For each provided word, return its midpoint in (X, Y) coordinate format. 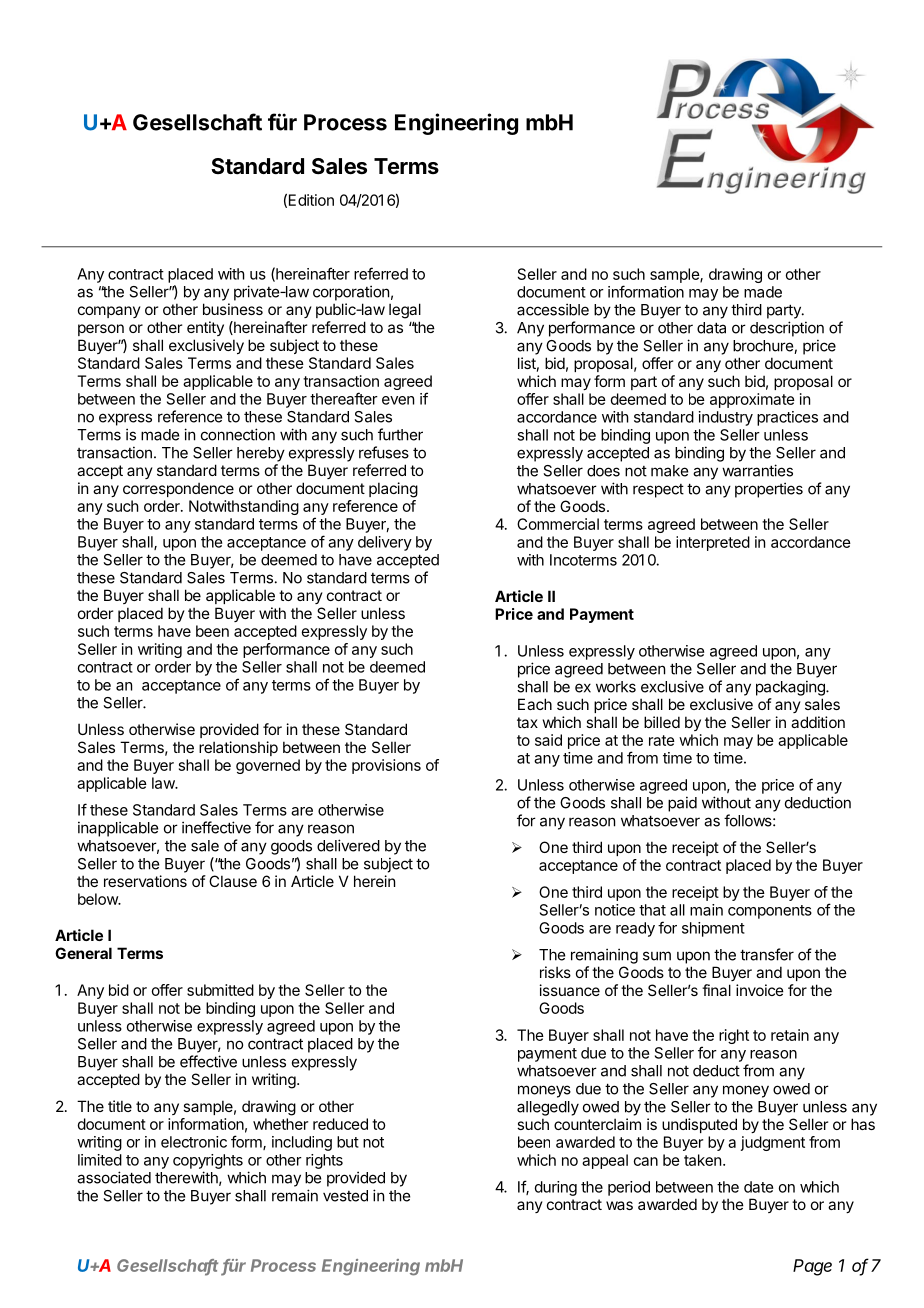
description (787, 329)
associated (114, 1177)
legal (405, 311)
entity (205, 328)
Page (812, 1267)
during (556, 1188)
